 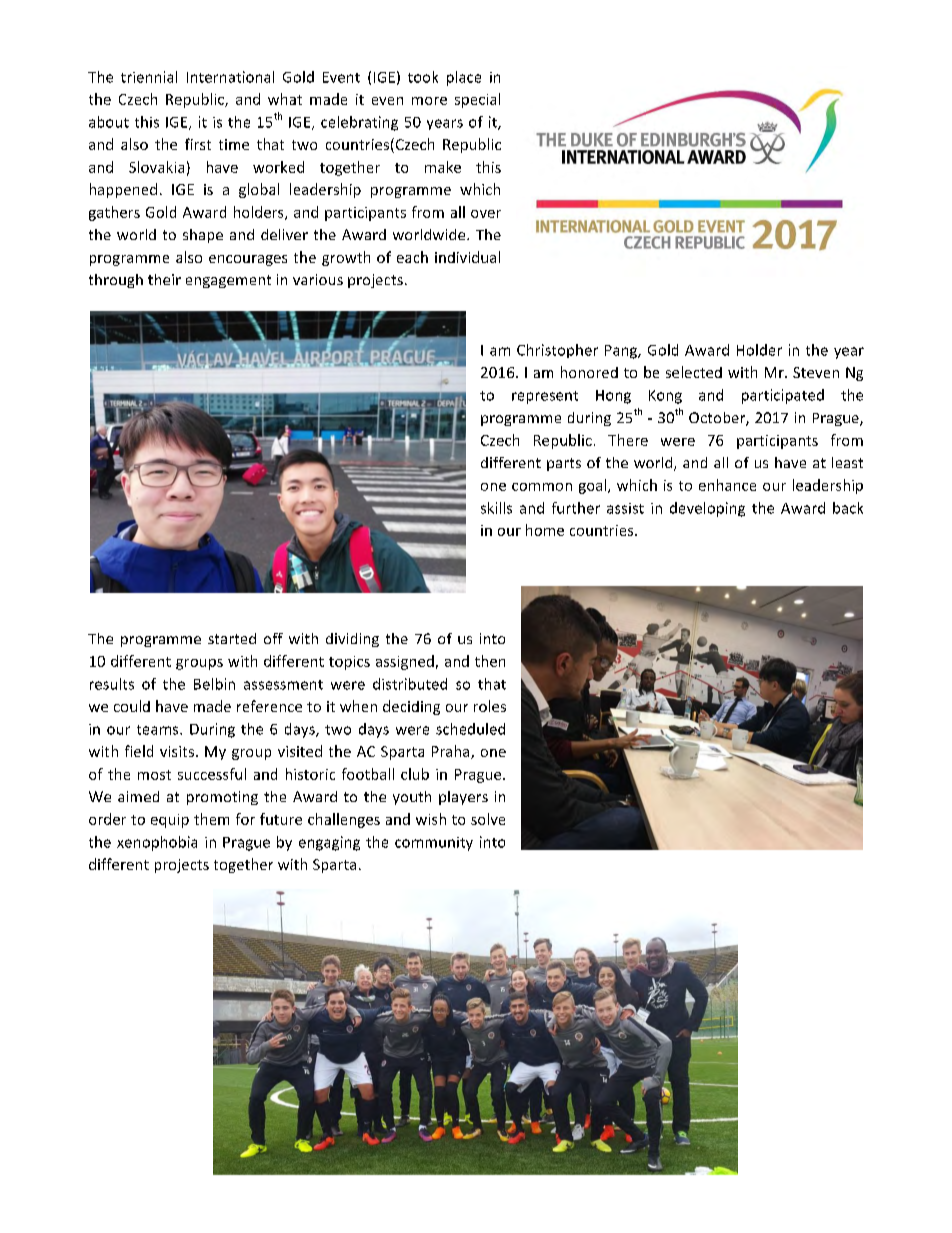 I want to click on individual, so click(x=467, y=257).
